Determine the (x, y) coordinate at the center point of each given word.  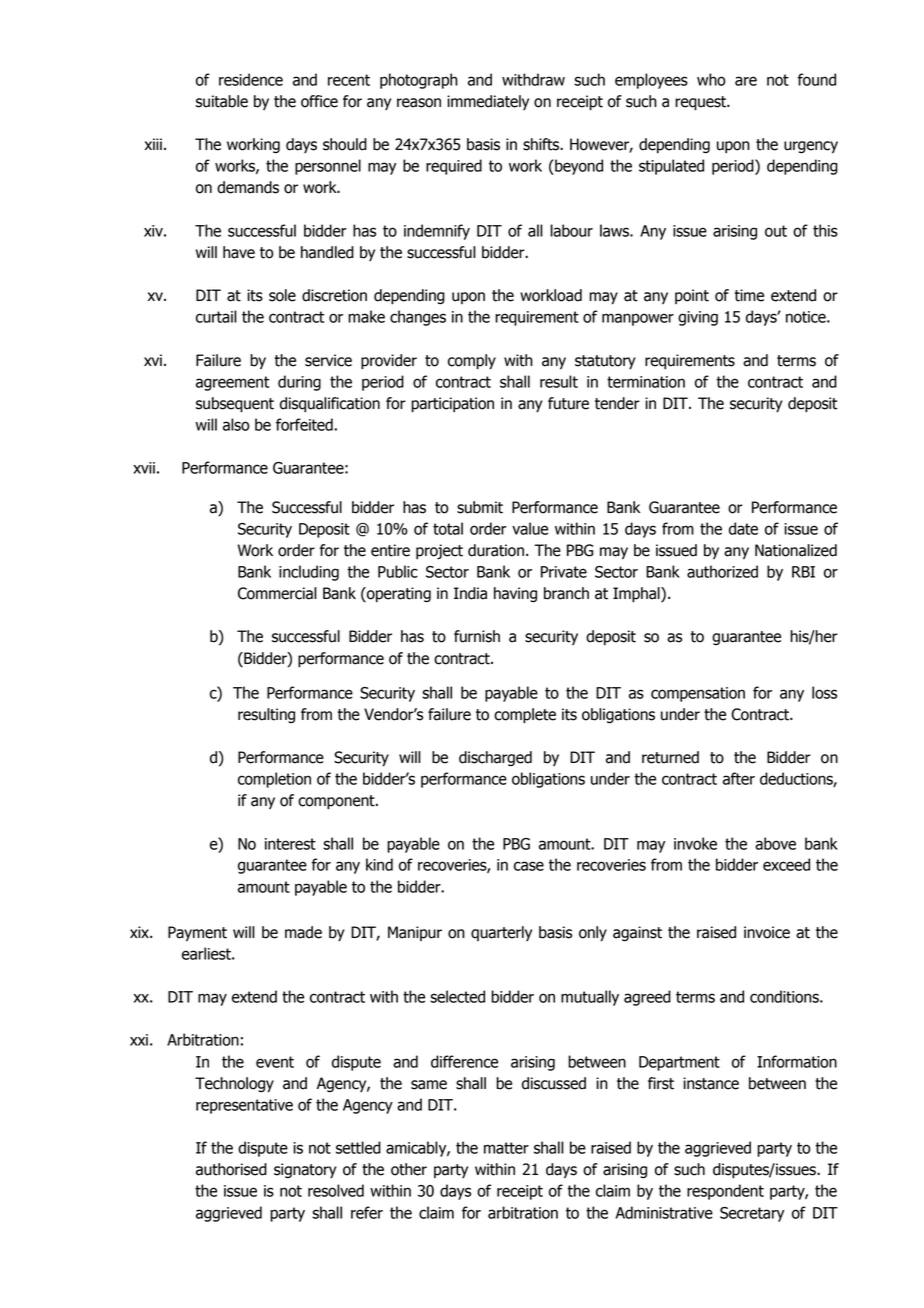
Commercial (277, 593)
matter (506, 1148)
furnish (477, 636)
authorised (231, 1169)
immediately (488, 102)
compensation (698, 694)
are (746, 81)
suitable (222, 101)
